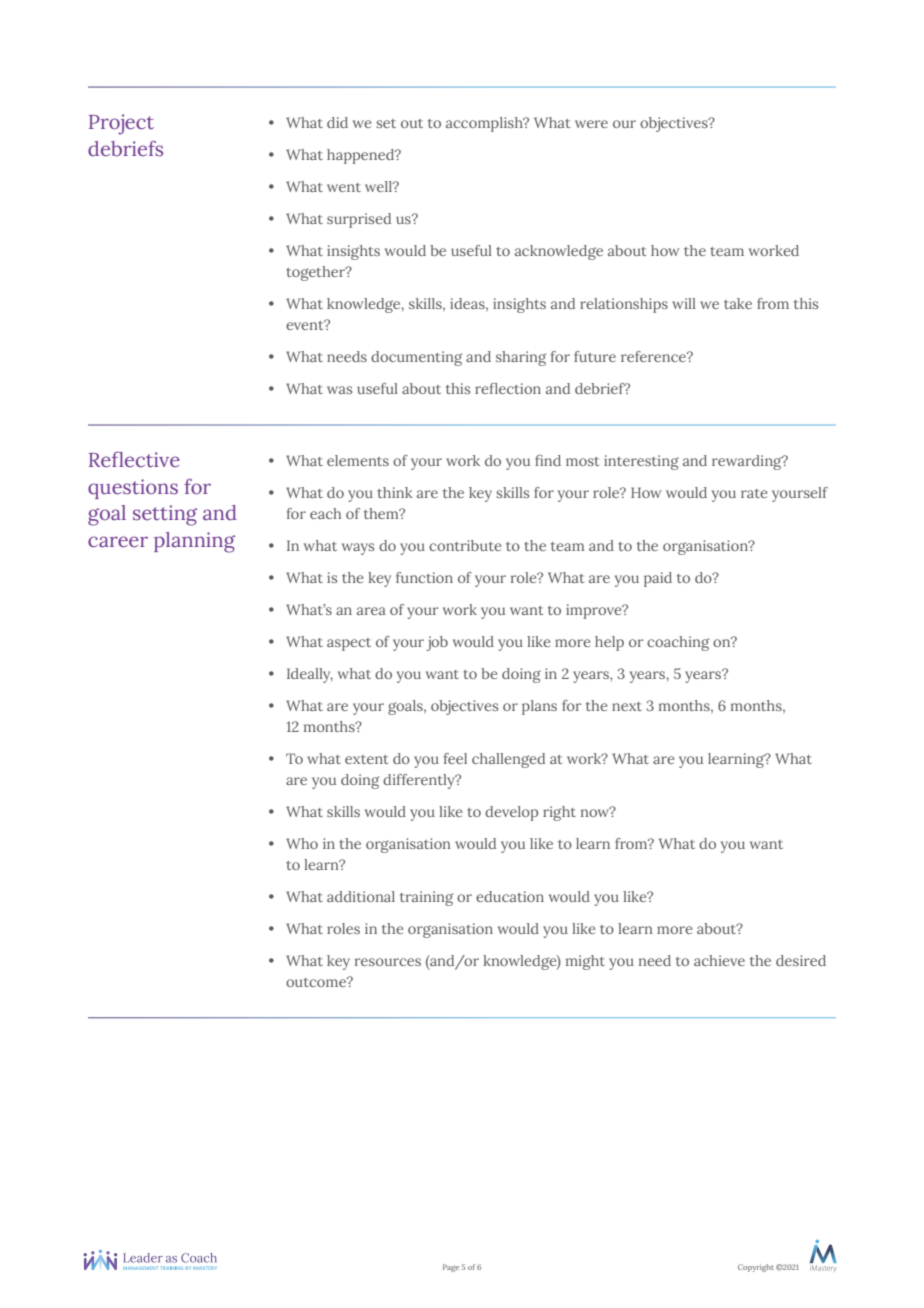  I want to click on contribute, so click(465, 545).
